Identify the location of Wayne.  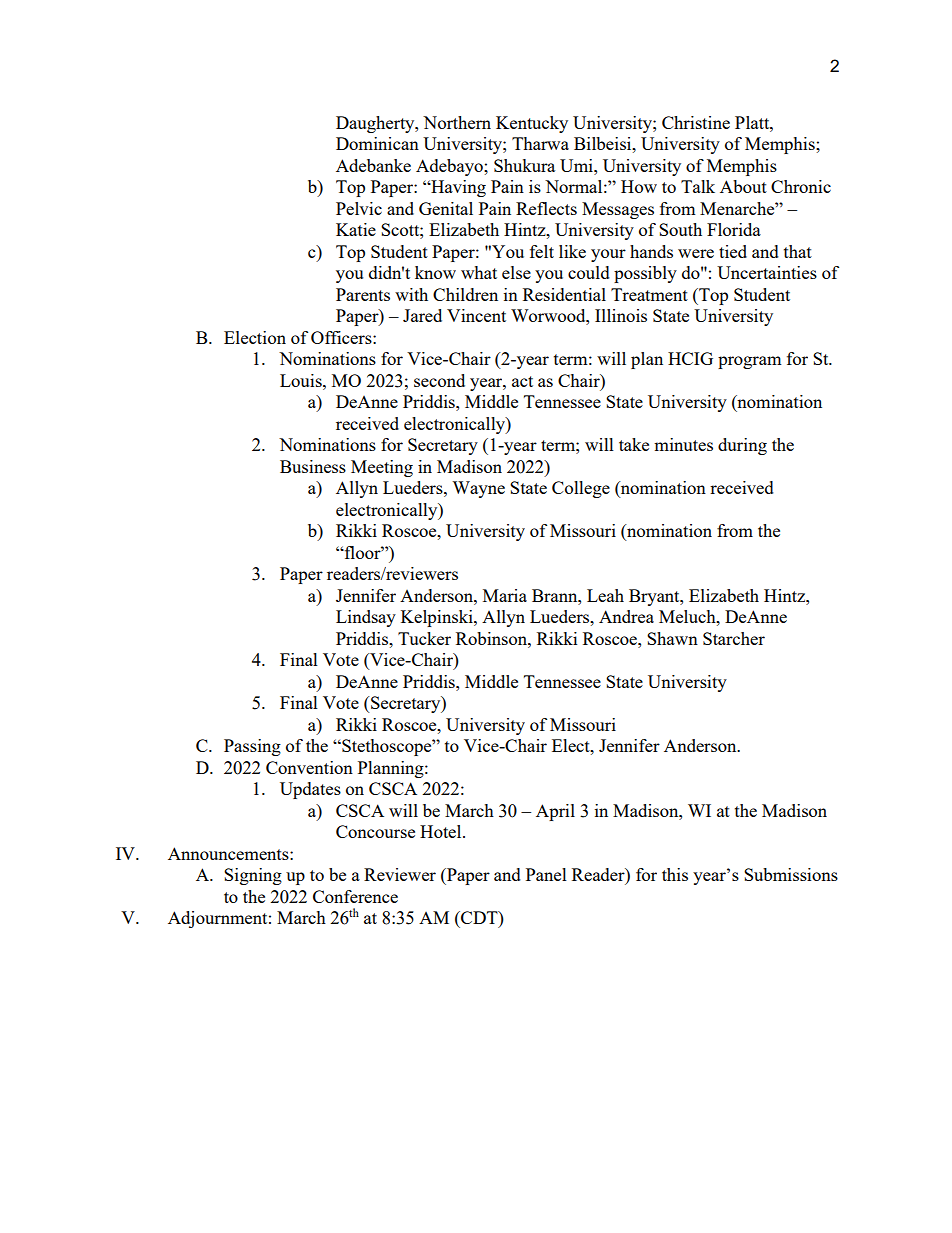
(478, 489).
